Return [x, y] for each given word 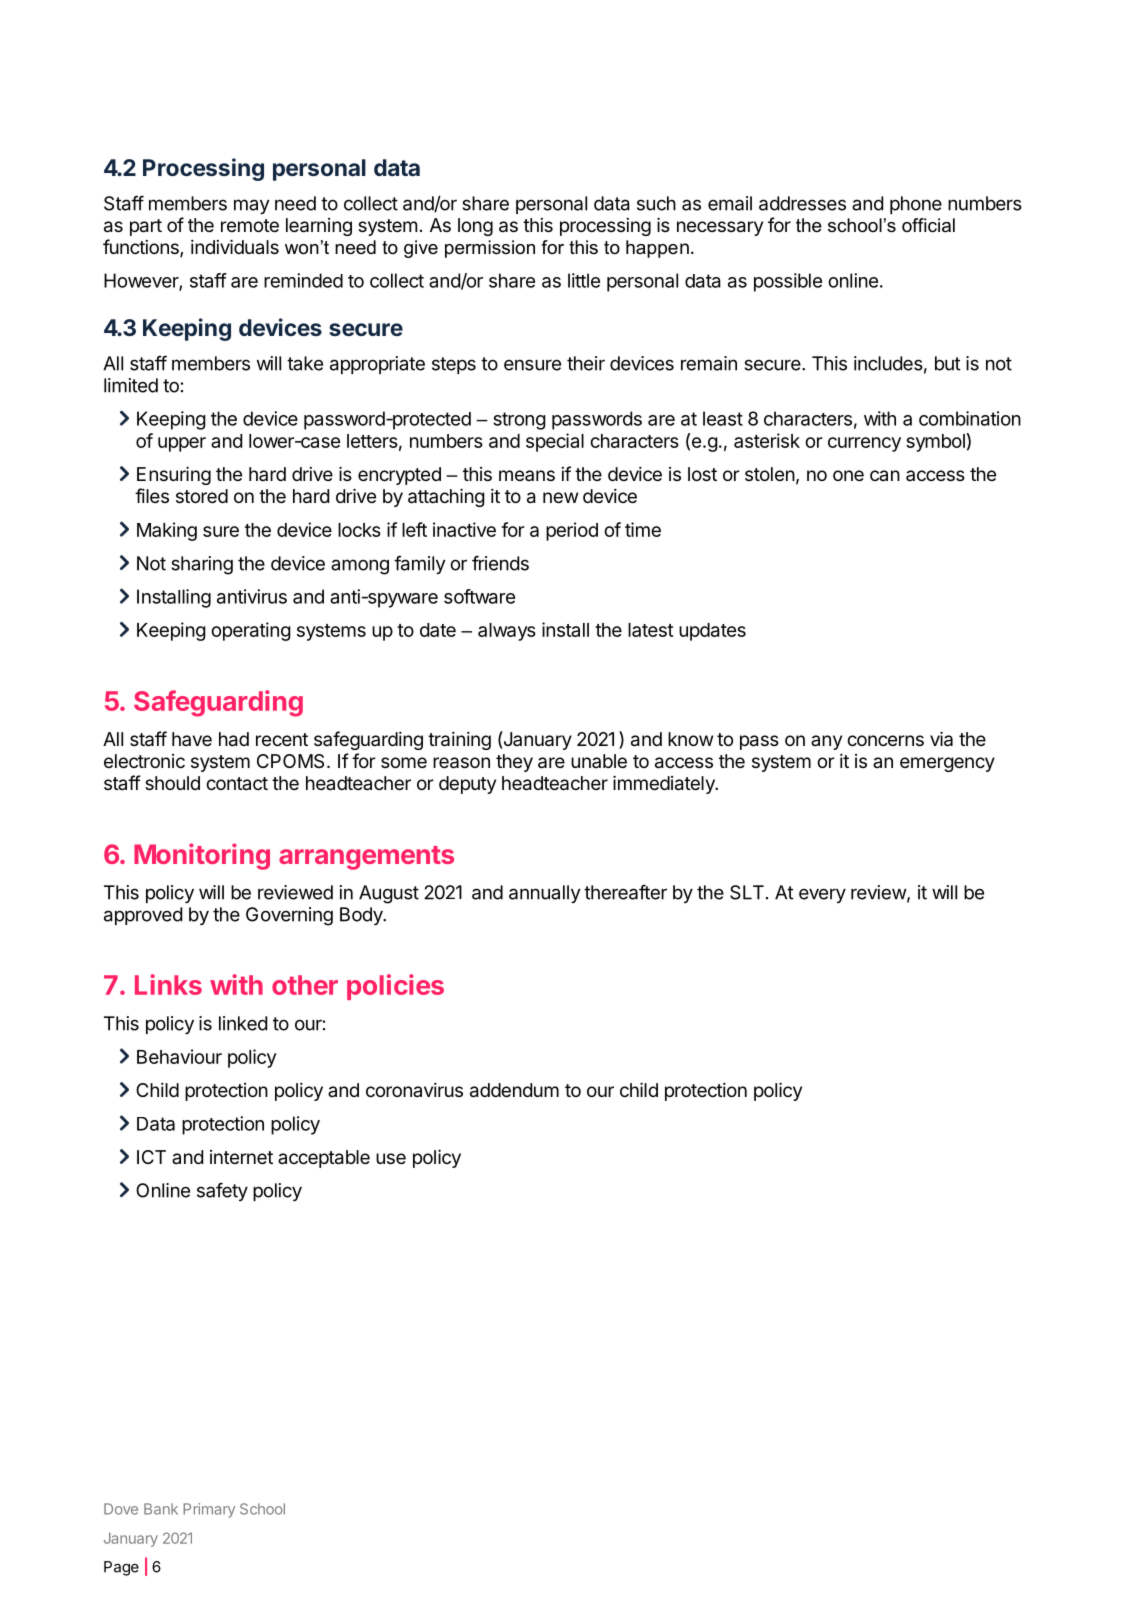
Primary [209, 1510]
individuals [235, 246]
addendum [514, 1090]
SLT [747, 892]
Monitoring [202, 856]
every [822, 895]
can [885, 475]
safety [222, 1191]
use [391, 1158]
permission [490, 249]
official [928, 225]
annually [544, 894]
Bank [161, 1509]
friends [500, 563]
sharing [202, 565]
